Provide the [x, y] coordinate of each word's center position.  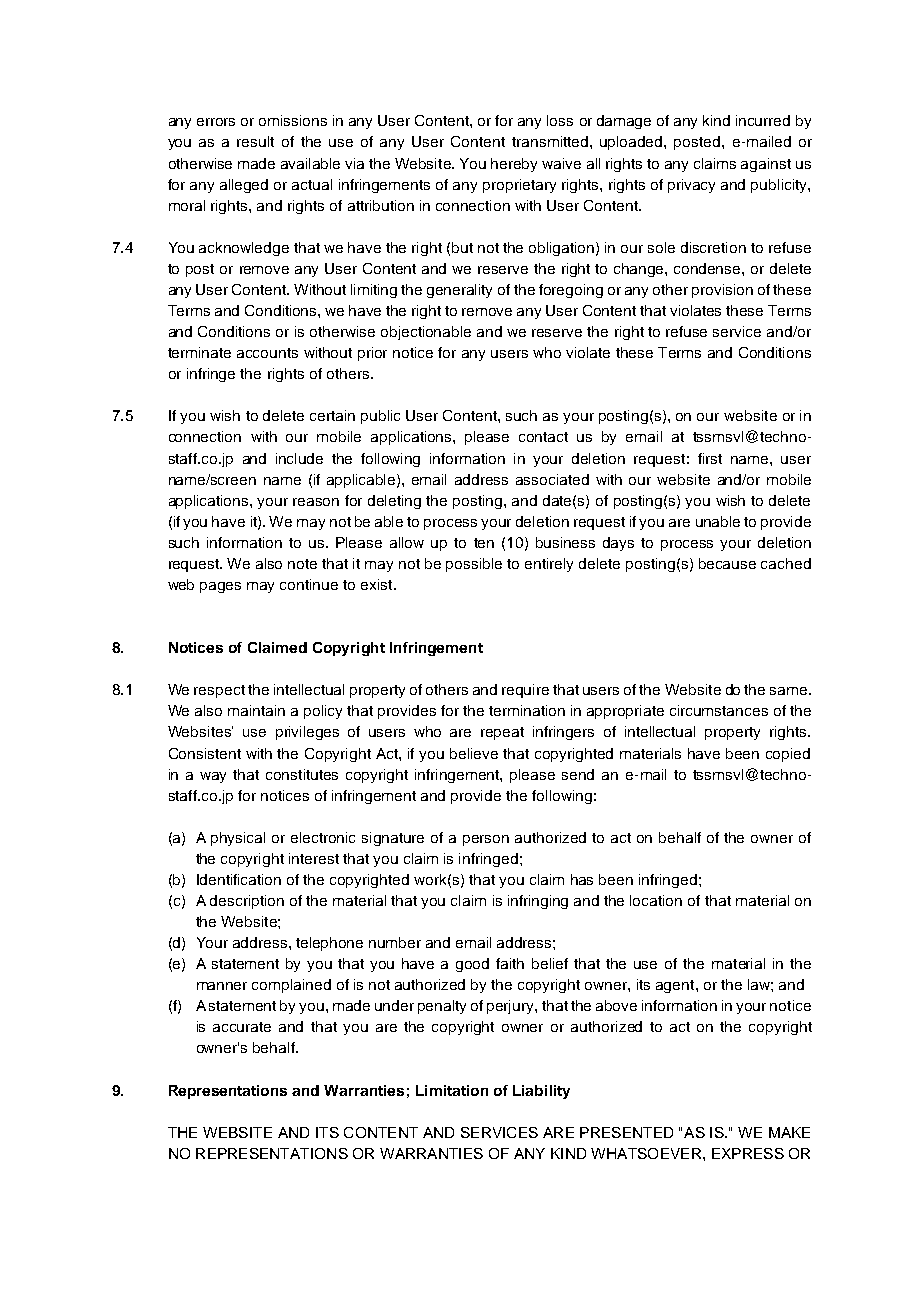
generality [459, 291]
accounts [267, 353]
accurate [242, 1027]
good [472, 965]
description [247, 902]
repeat [502, 733]
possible [474, 565]
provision [722, 291]
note [302, 564]
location [656, 900]
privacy [691, 186]
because [727, 563]
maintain [256, 710]
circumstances [719, 710]
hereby [514, 165]
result [255, 141]
